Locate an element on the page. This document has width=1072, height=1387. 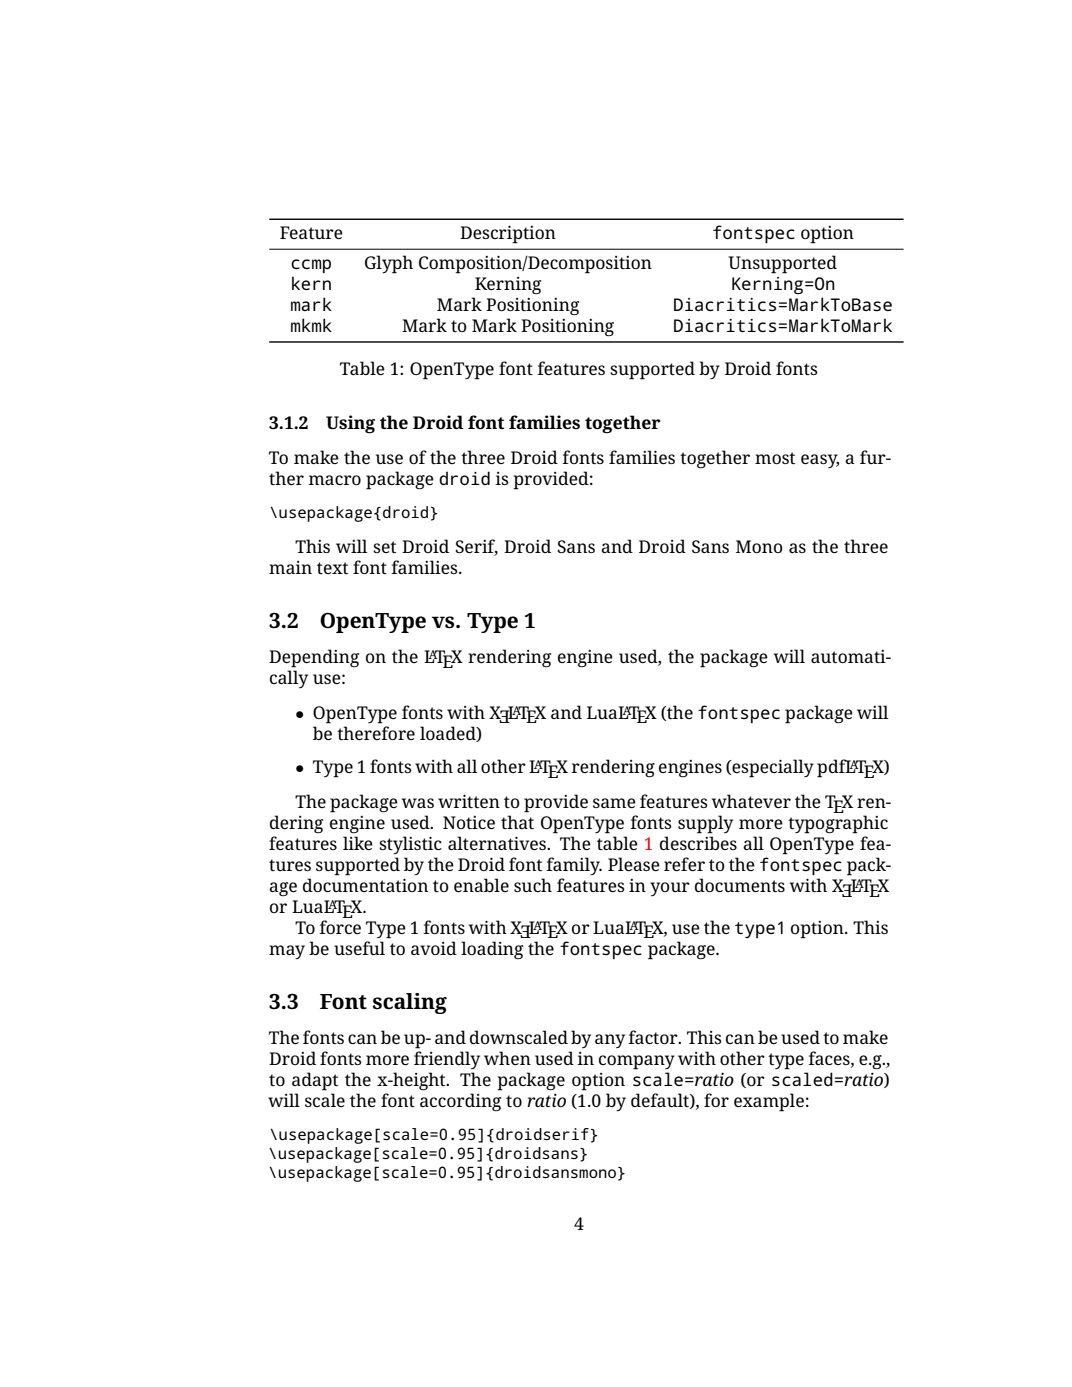
same is located at coordinates (614, 803).
